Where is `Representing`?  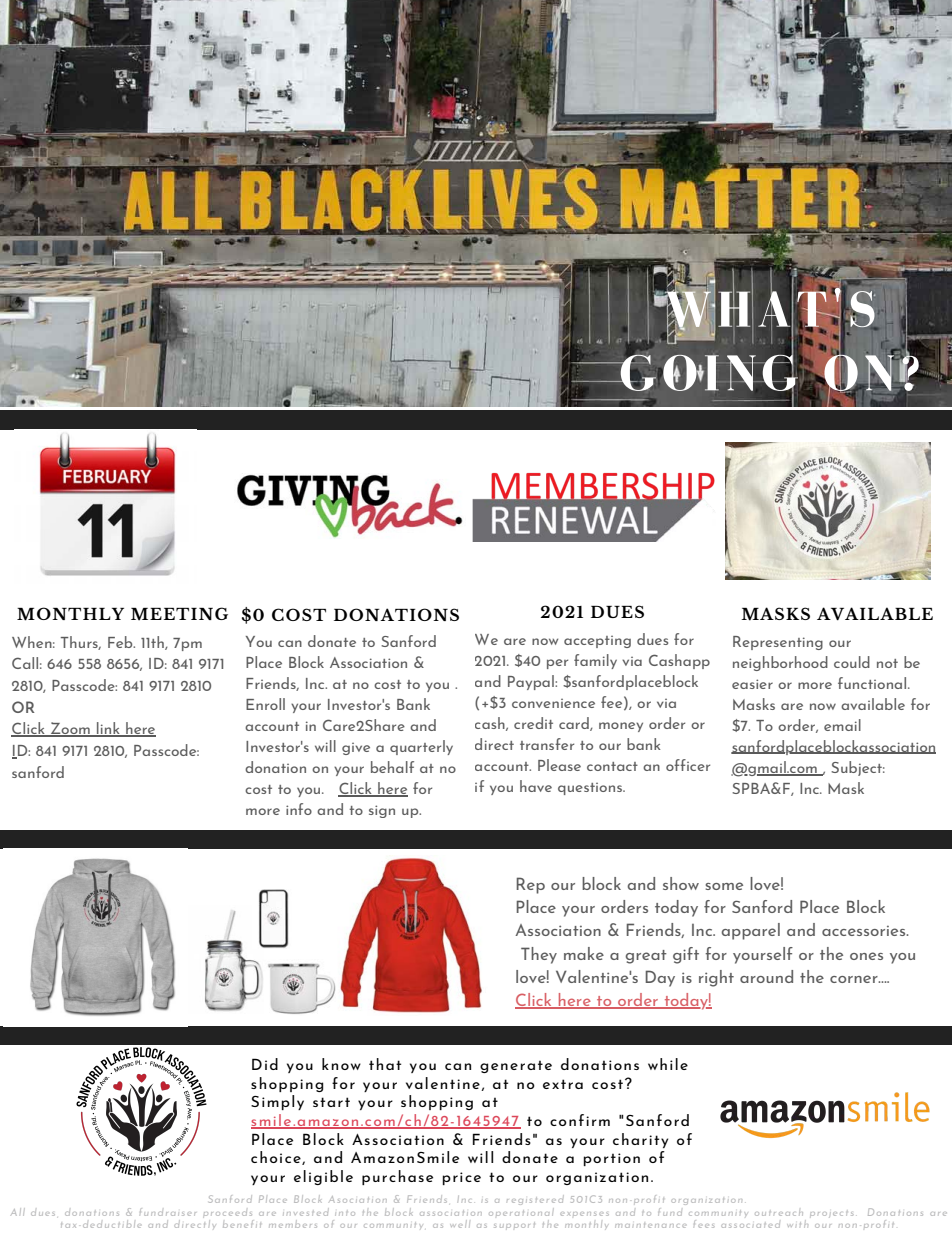
Representing is located at coordinates (778, 643).
